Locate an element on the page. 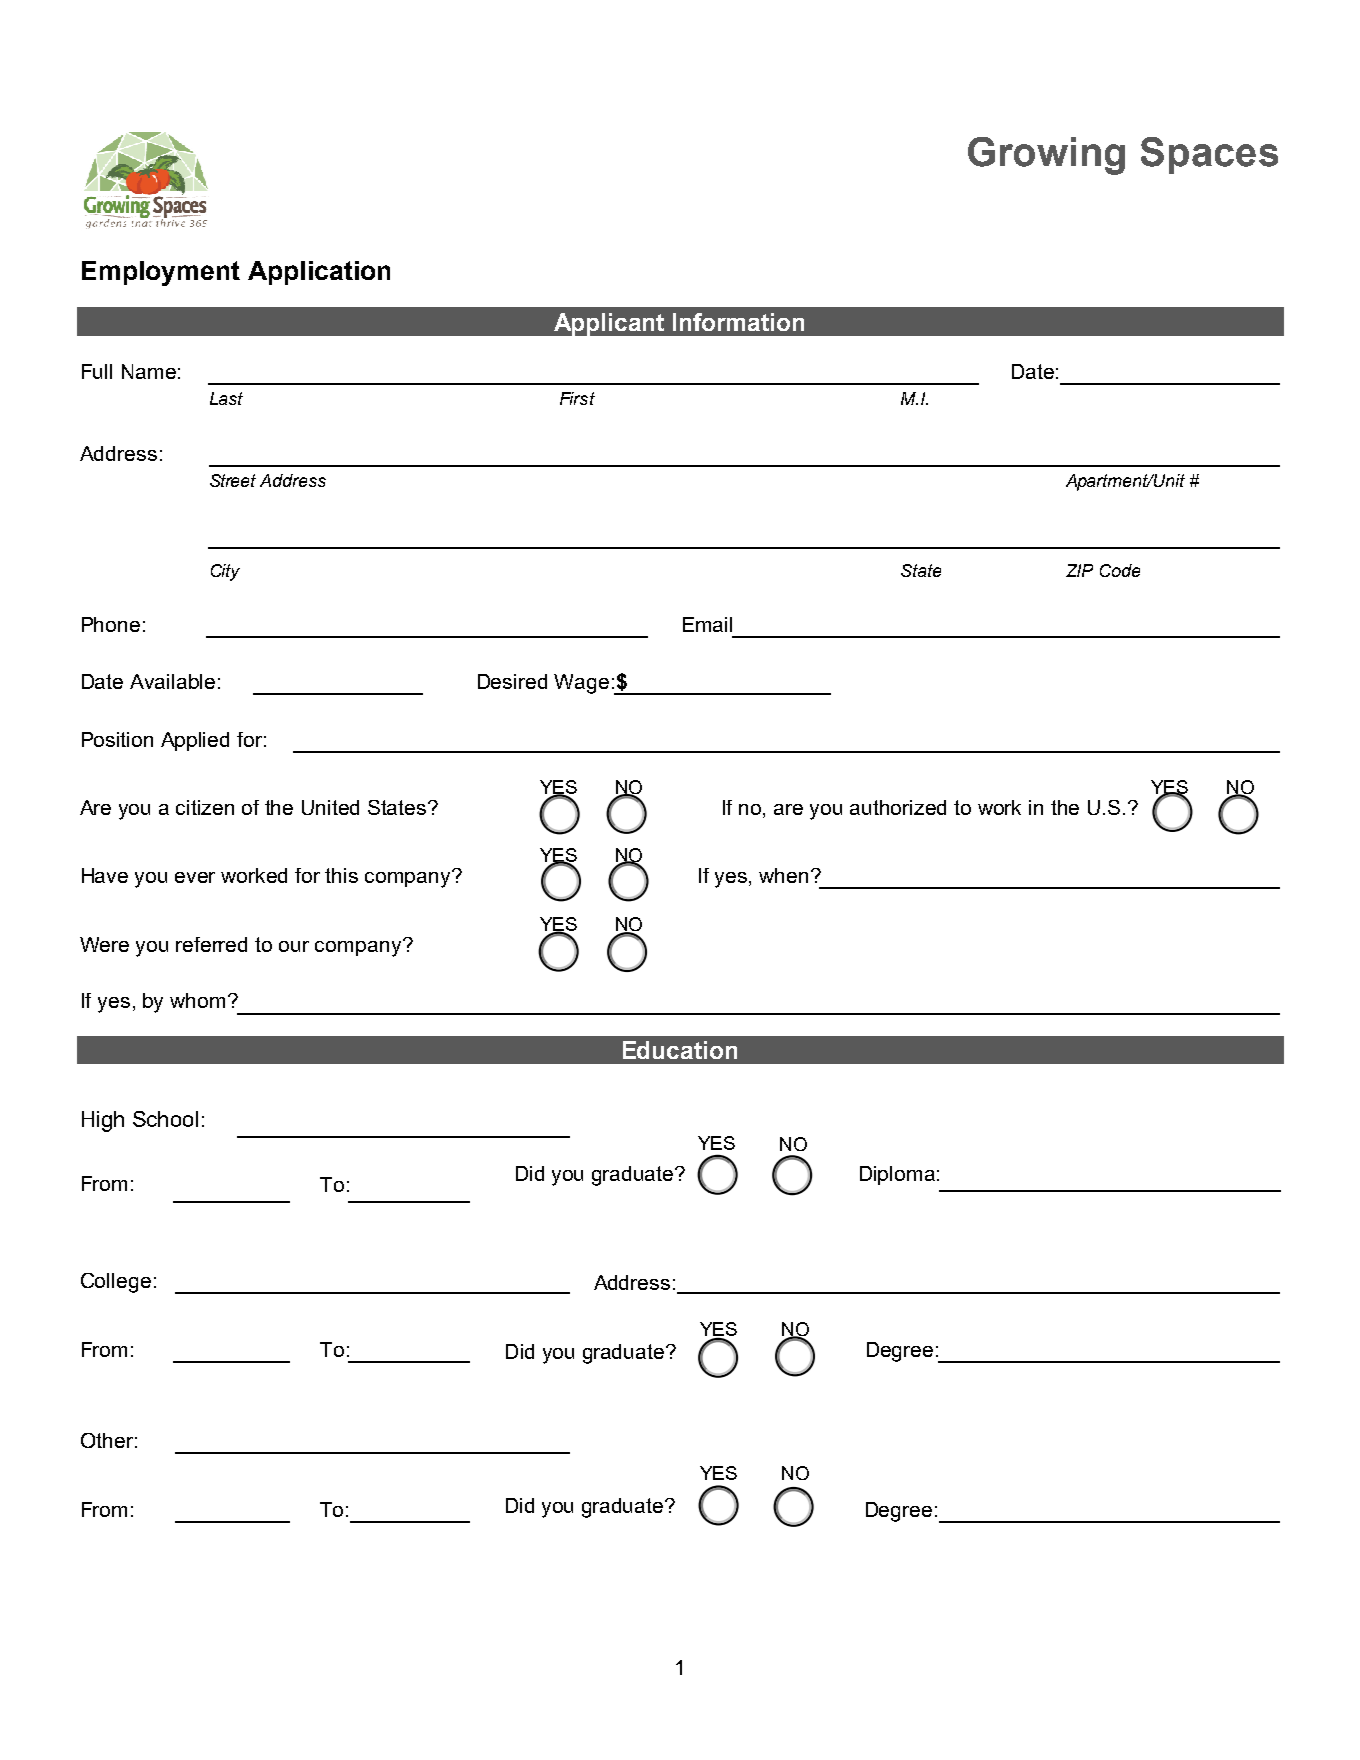 This image has height=1760, width=1360. Diploma is located at coordinates (897, 1175).
